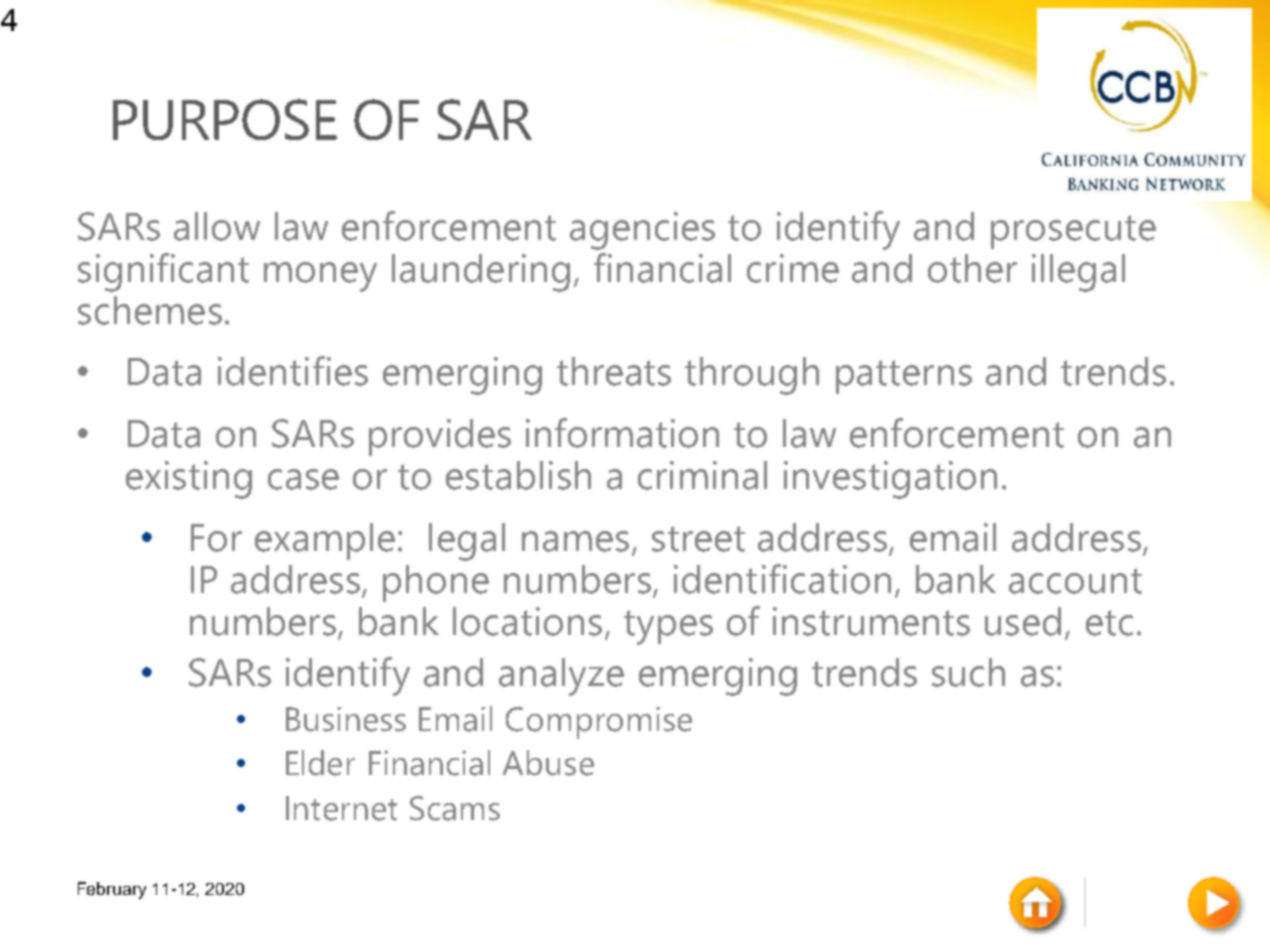  What do you see at coordinates (1073, 232) in the page?
I see `prosecute` at bounding box center [1073, 232].
